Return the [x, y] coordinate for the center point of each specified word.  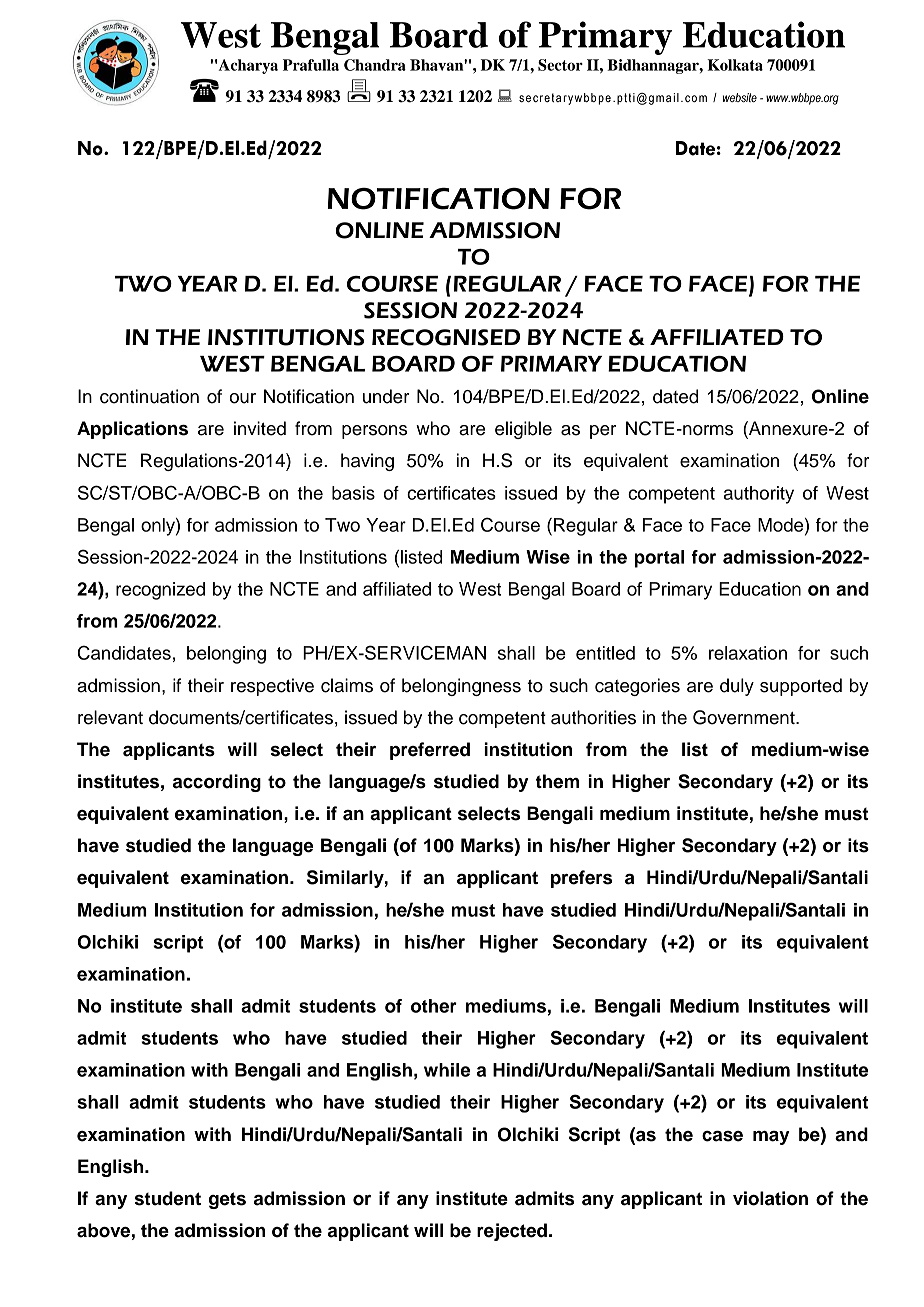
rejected [512, 1232]
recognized [160, 591]
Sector [560, 65]
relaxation [748, 653]
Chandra [375, 65]
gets [227, 1200]
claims [347, 685]
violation [770, 1198]
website [740, 97]
